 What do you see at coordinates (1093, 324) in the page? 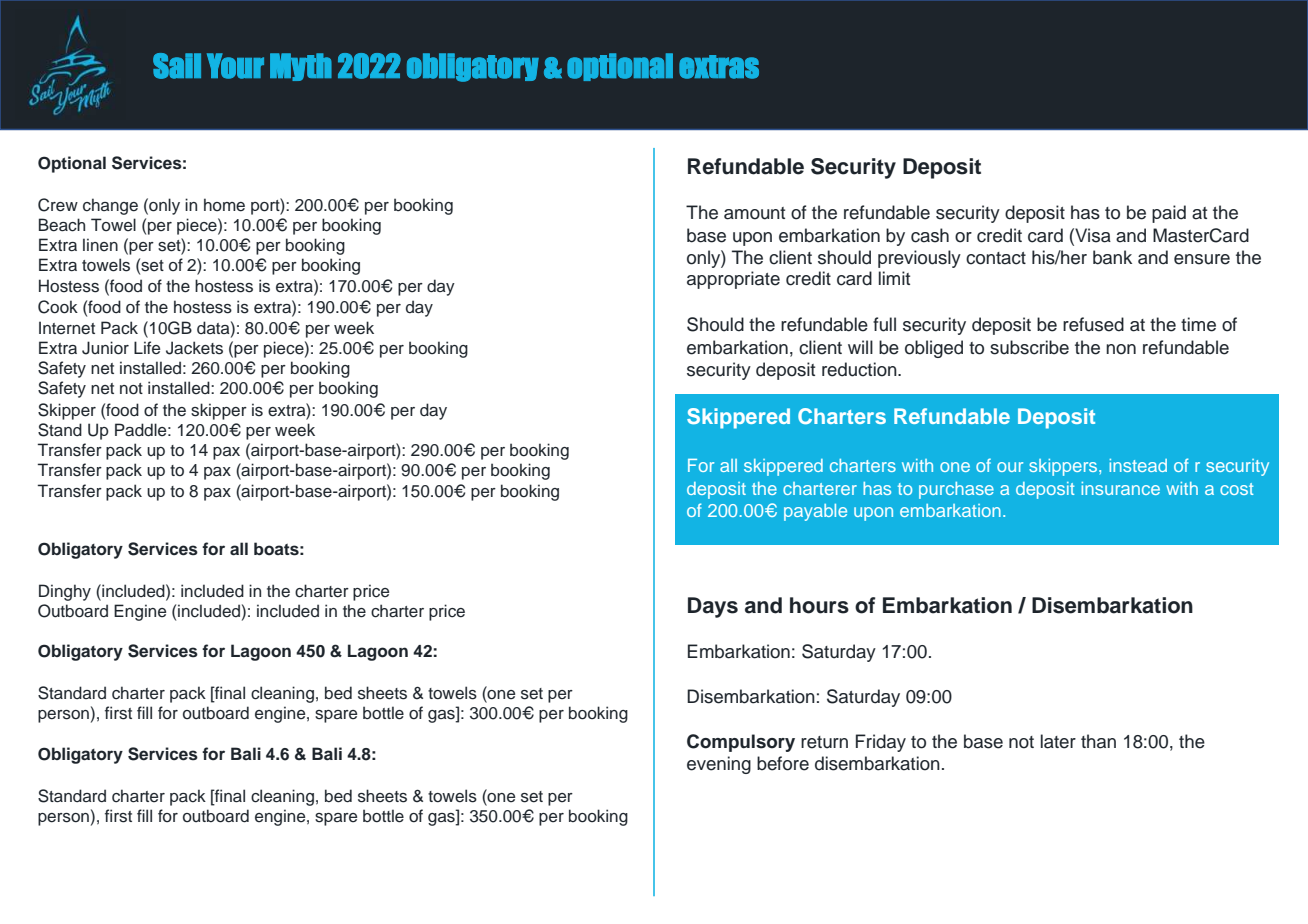
I see `refused` at bounding box center [1093, 324].
